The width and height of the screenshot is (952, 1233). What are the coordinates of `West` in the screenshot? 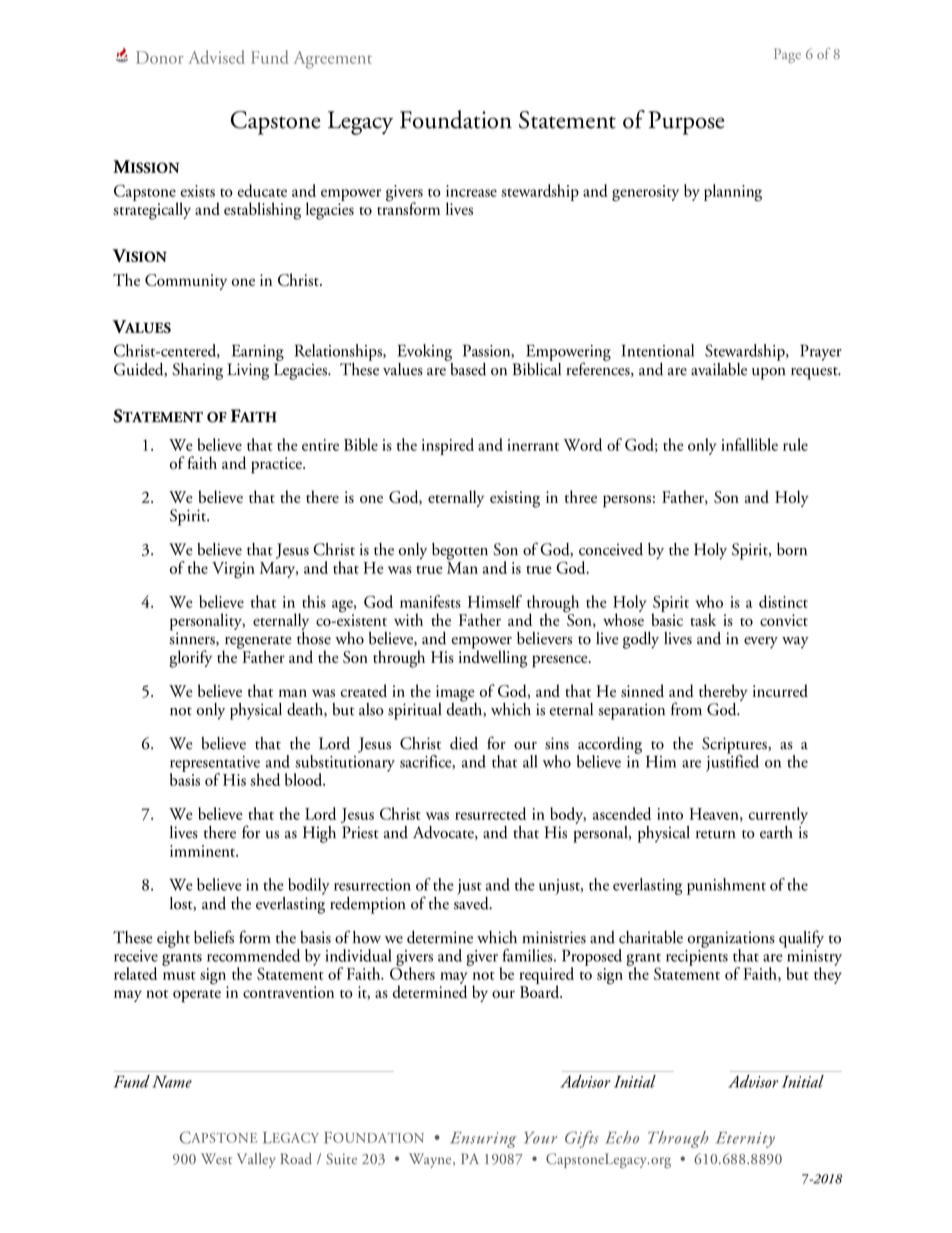 It's located at (216, 1158).
